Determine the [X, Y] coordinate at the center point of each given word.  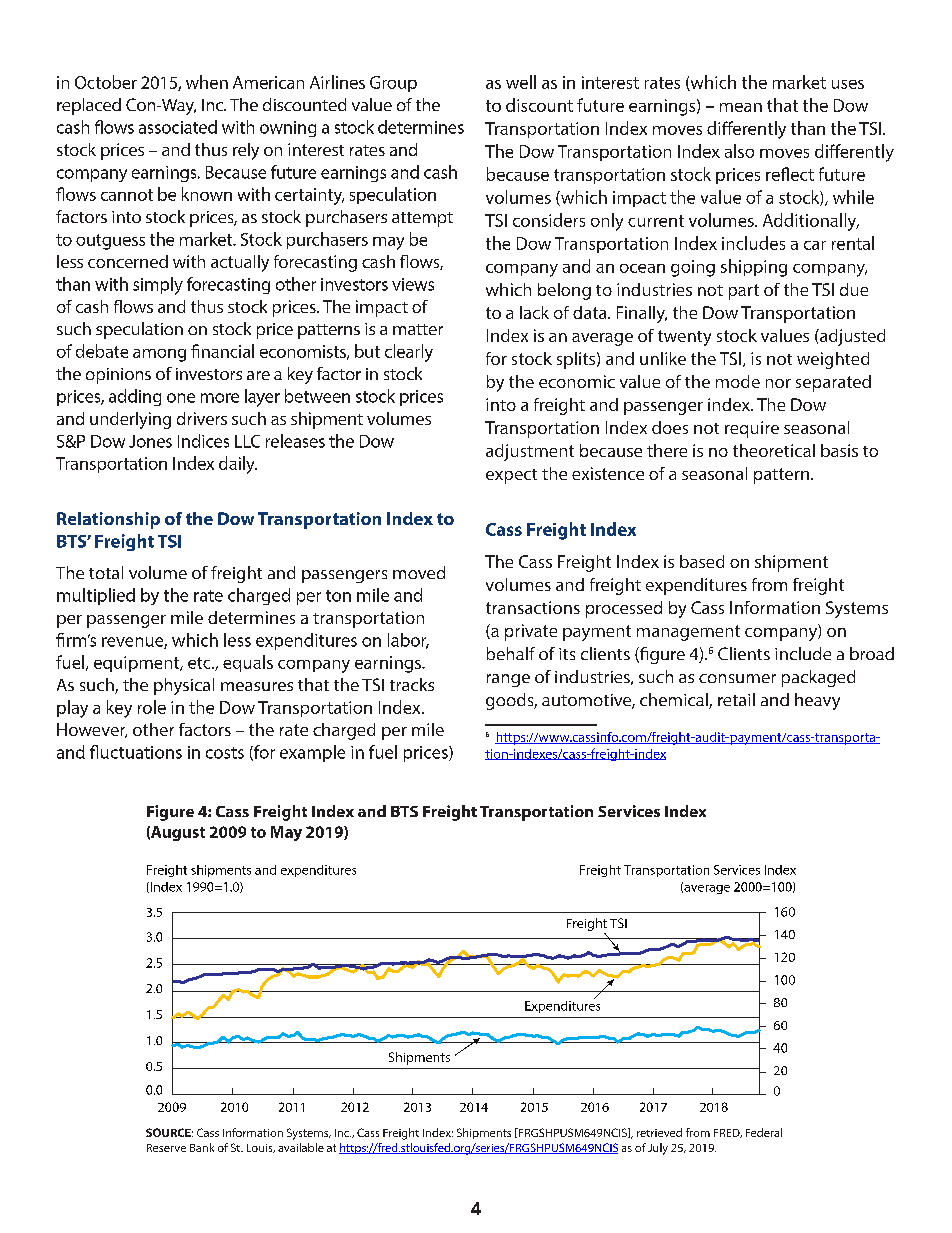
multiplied [96, 596]
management [688, 633]
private [531, 632]
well [521, 82]
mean [741, 107]
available [301, 1147]
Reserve [166, 1148]
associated [178, 127]
